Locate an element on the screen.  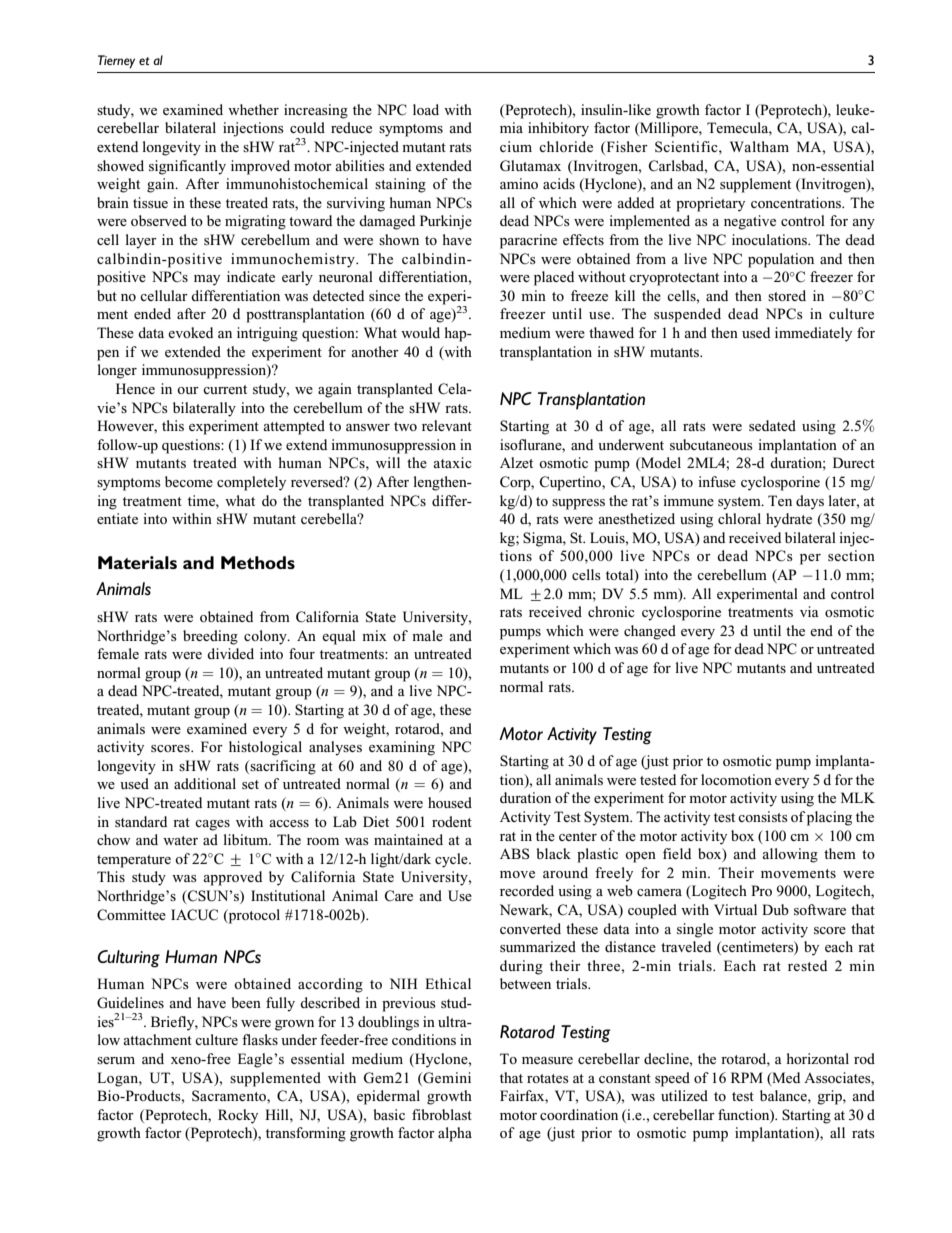
mix is located at coordinates (374, 635).
